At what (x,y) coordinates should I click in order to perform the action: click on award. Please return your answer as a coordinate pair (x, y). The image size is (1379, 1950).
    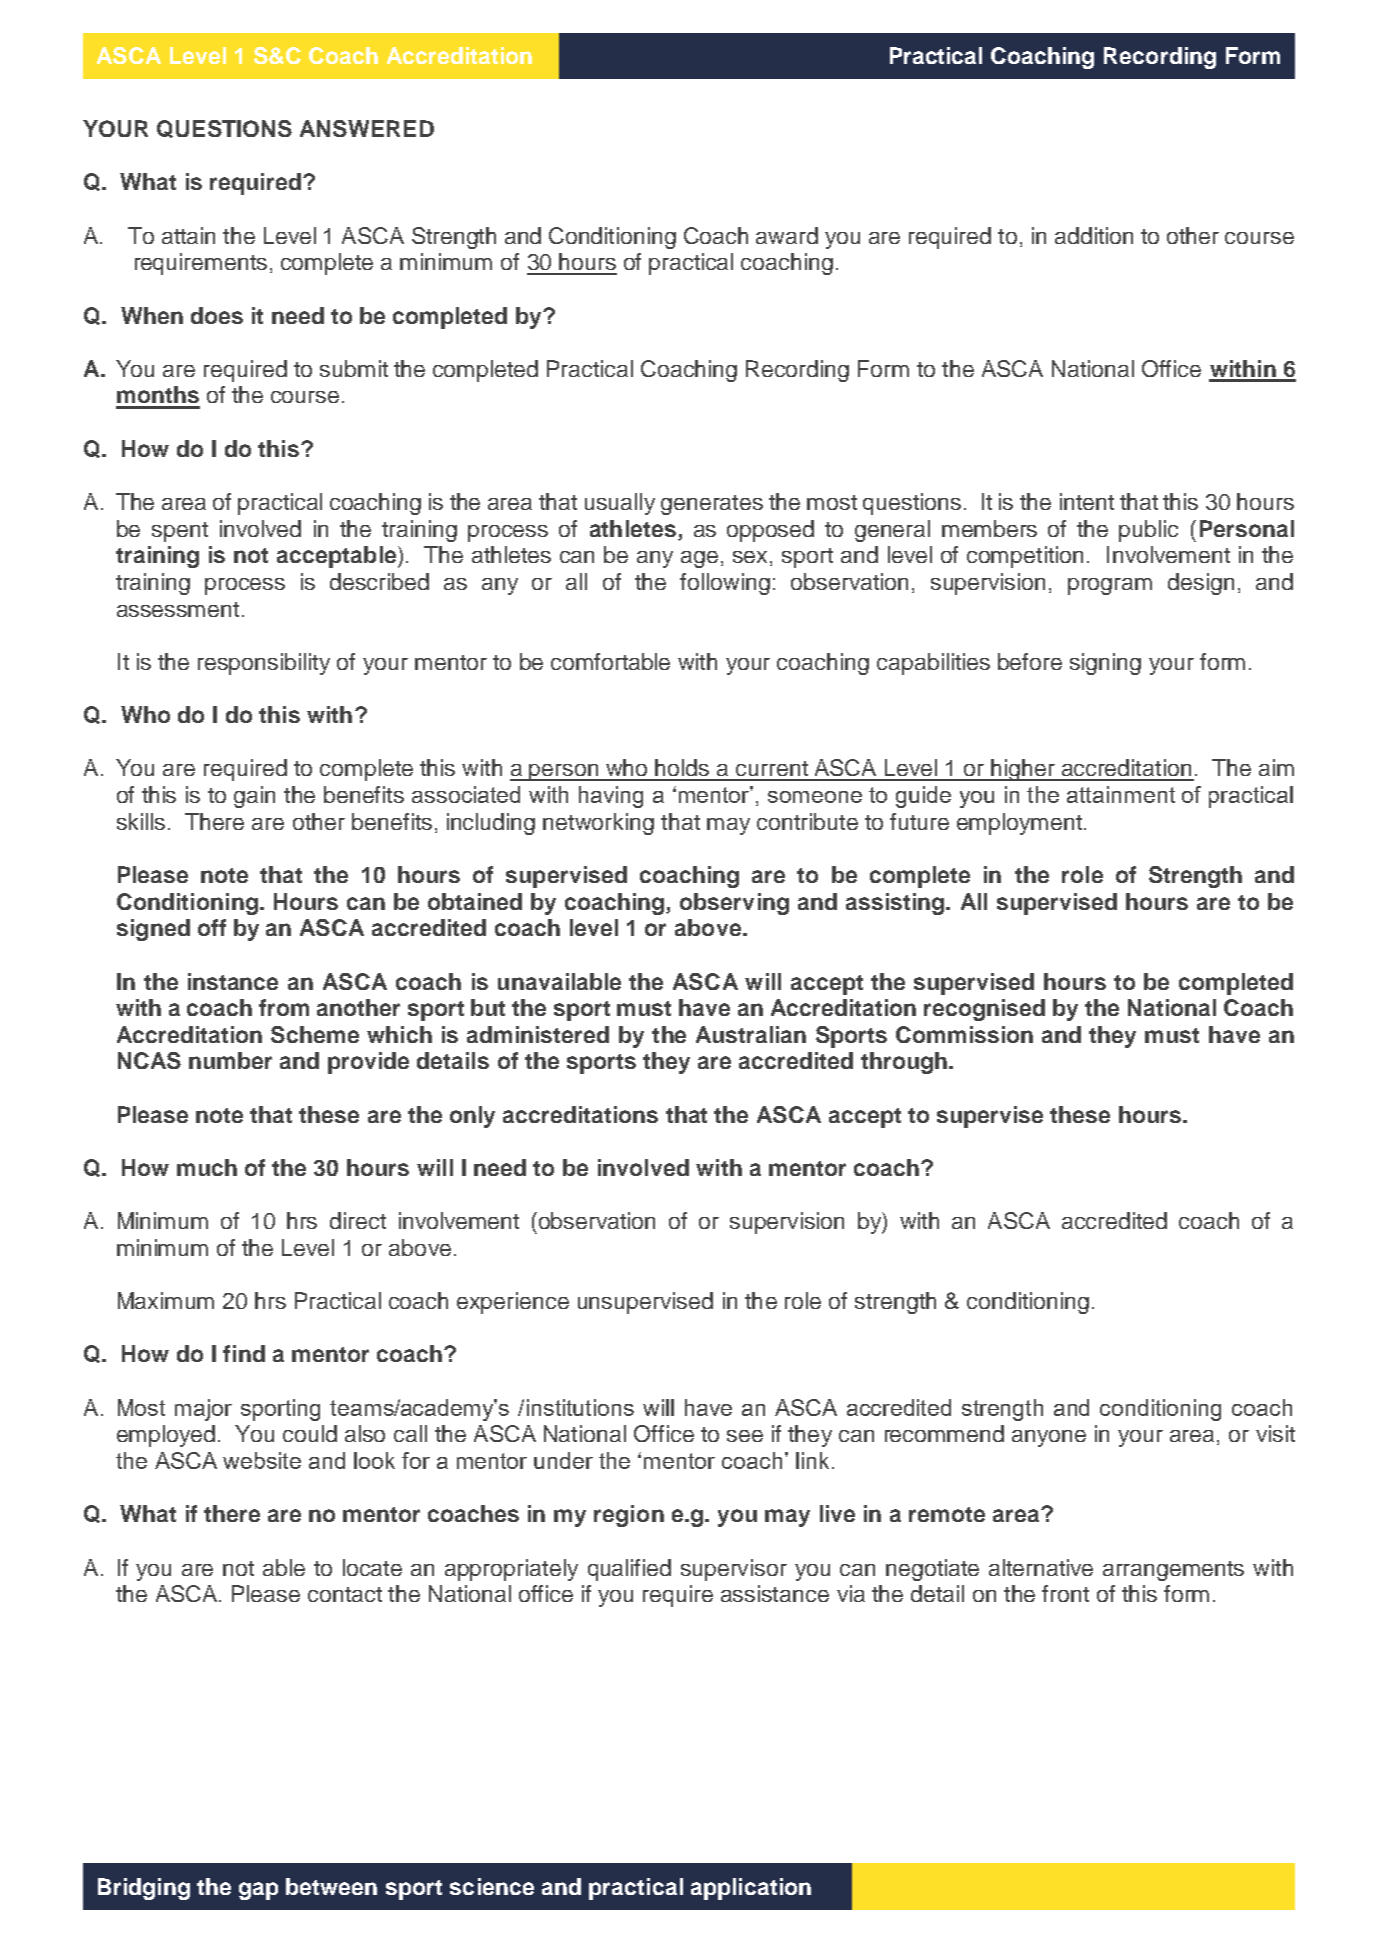
    Looking at the image, I should click on (787, 235).
